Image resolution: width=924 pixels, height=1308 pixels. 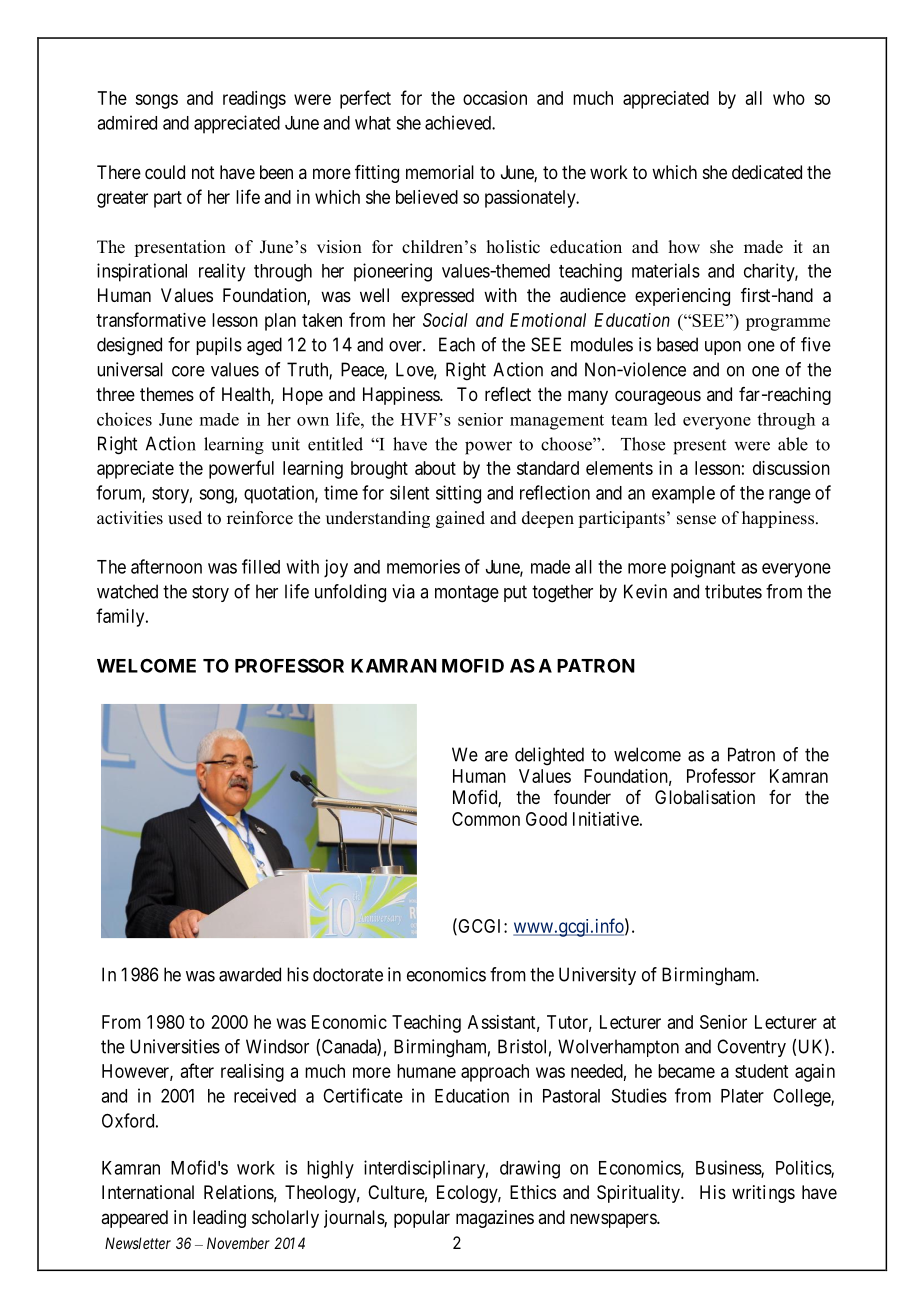 I want to click on family, so click(x=121, y=617).
